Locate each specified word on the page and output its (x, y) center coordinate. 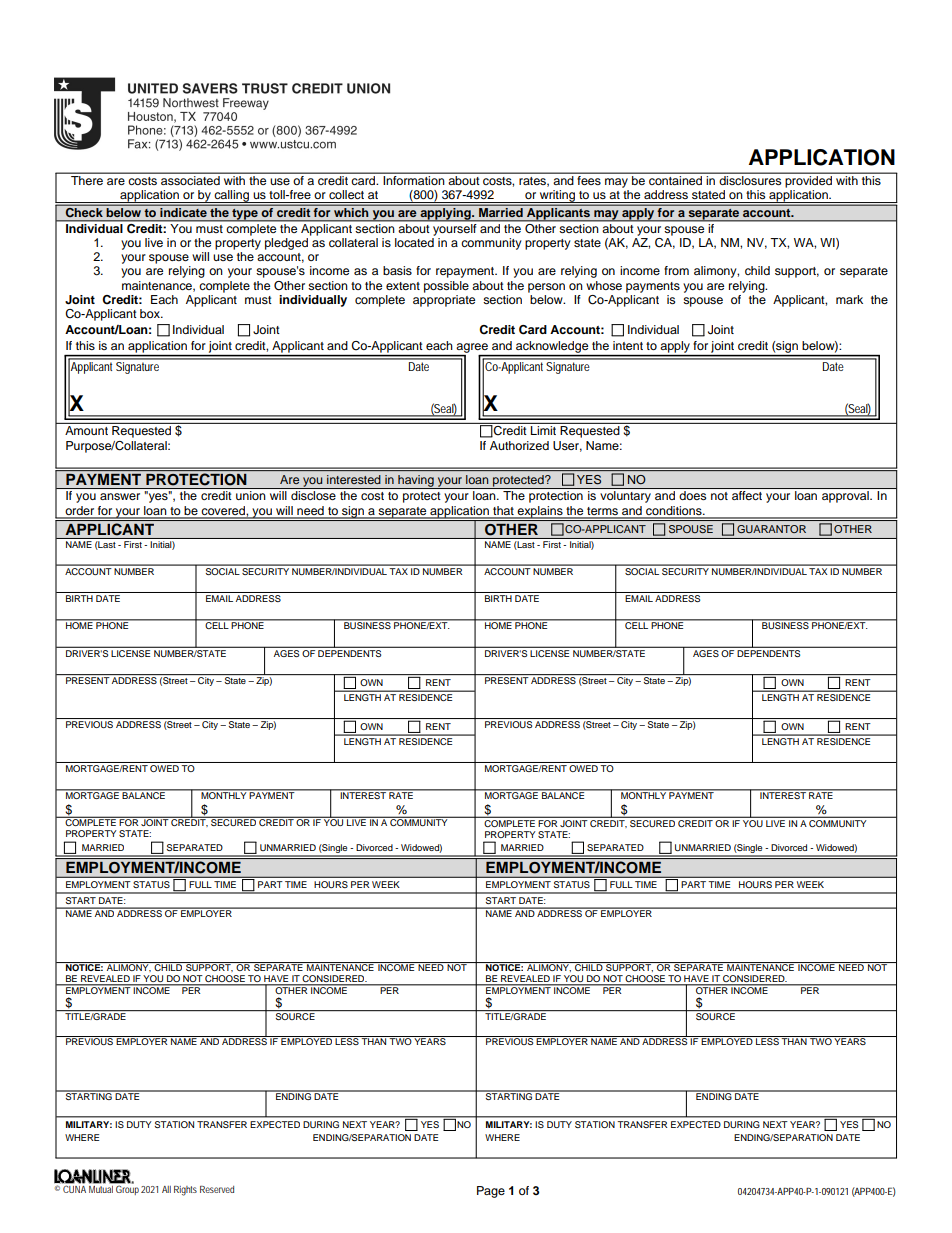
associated (190, 179)
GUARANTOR (771, 529)
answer (120, 496)
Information (414, 179)
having (416, 482)
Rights (185, 1191)
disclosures (750, 179)
